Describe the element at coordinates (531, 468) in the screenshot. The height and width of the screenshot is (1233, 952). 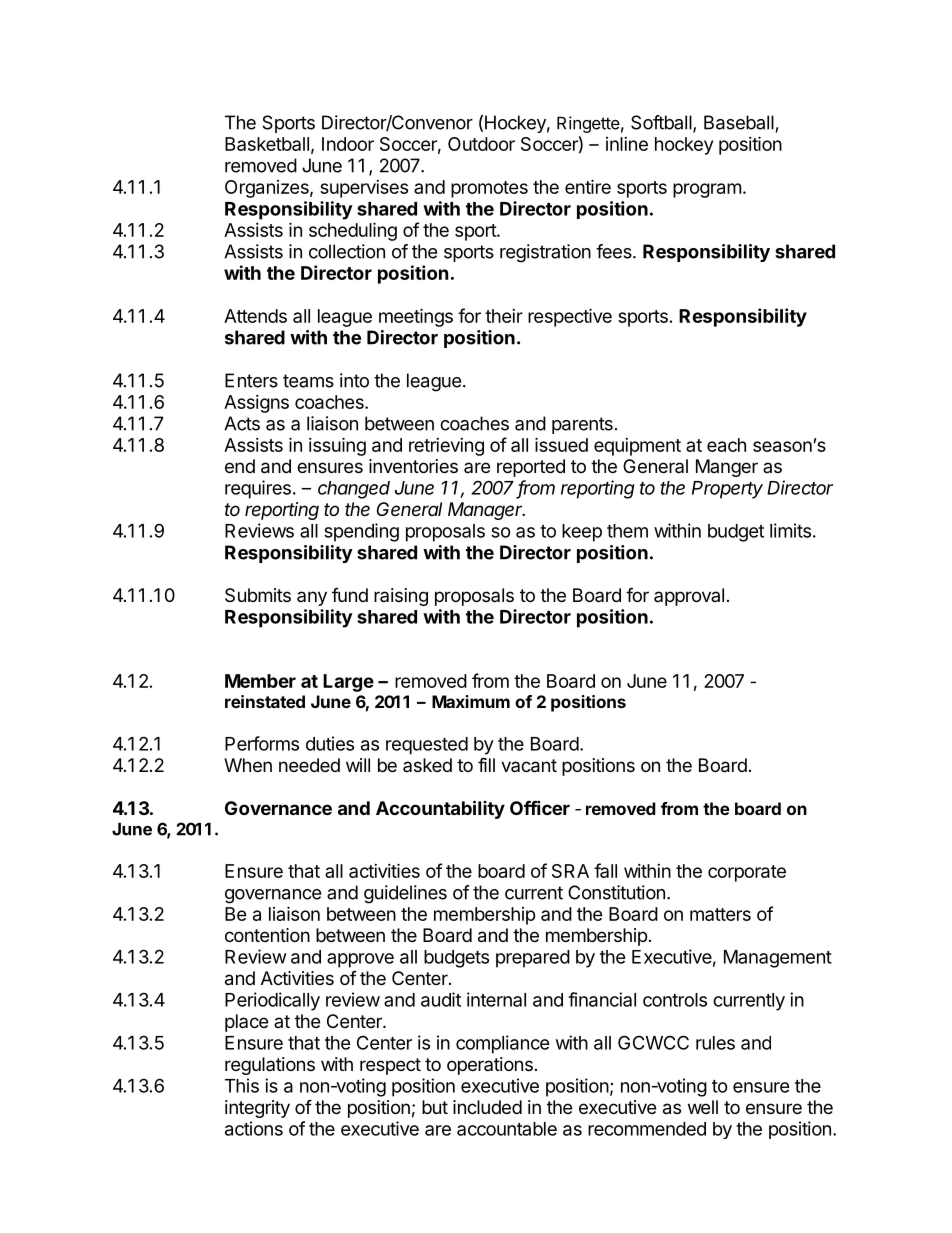
I see `reported` at that location.
